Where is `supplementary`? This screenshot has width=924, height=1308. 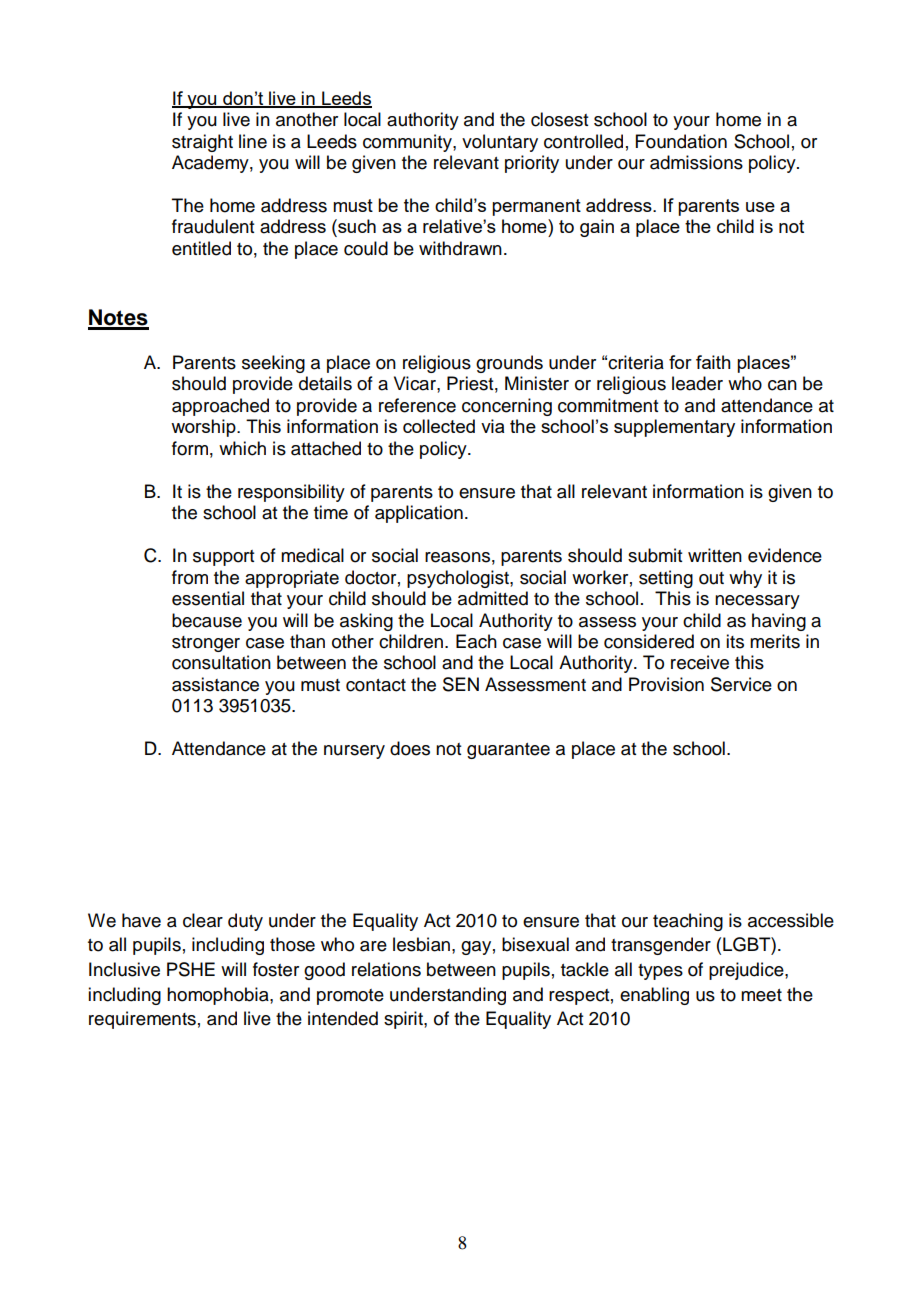 supplementary is located at coordinates (674, 428).
